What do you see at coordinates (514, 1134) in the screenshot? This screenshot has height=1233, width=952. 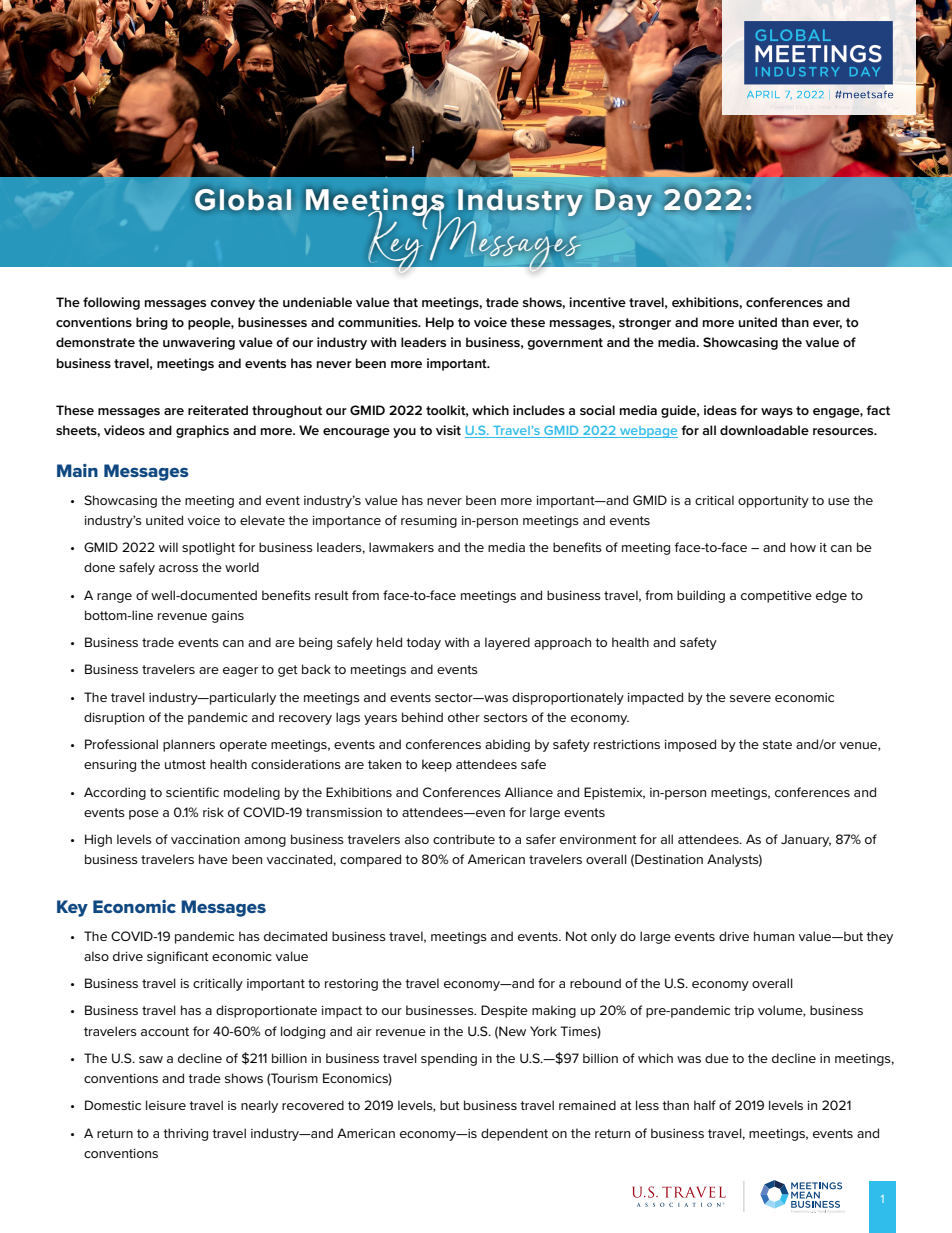 I see `dependent` at bounding box center [514, 1134].
